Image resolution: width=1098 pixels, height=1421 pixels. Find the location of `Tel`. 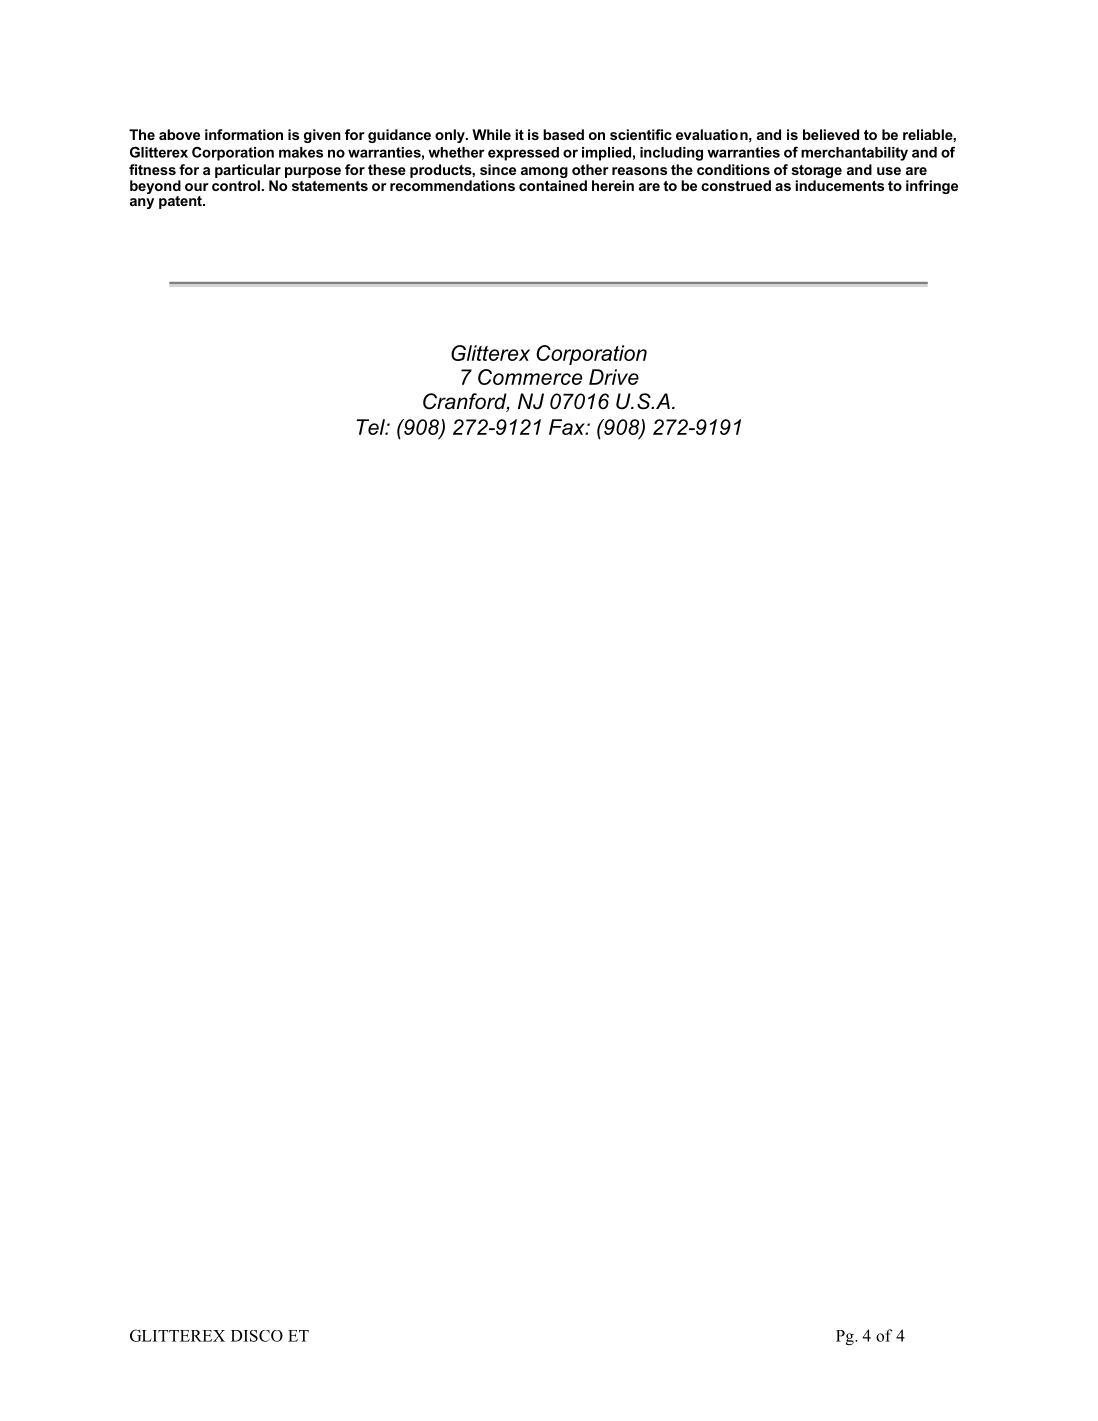

Tel is located at coordinates (372, 427).
